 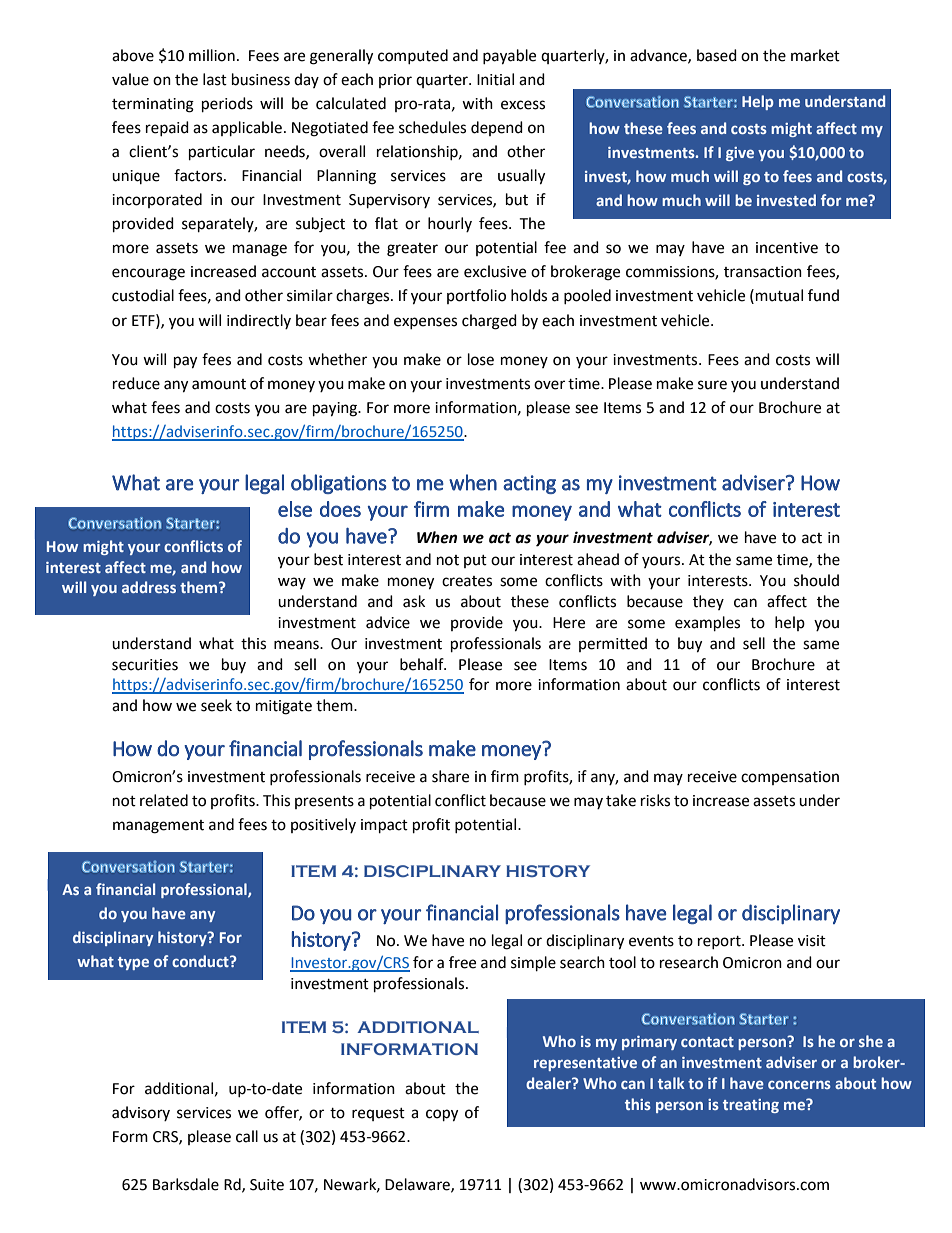 What do you see at coordinates (495, 79) in the page?
I see `Initial` at bounding box center [495, 79].
